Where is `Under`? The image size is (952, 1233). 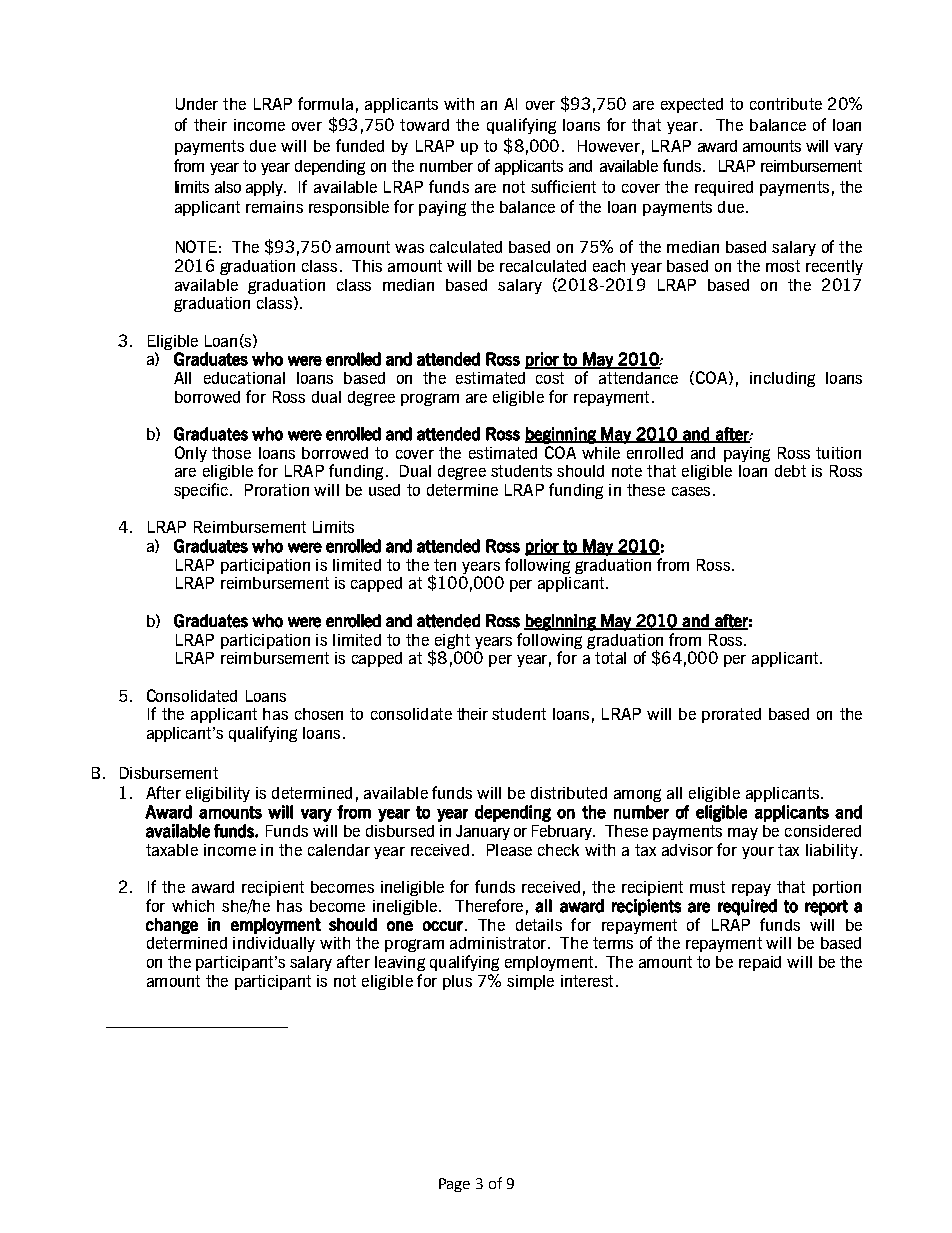 Under is located at coordinates (197, 104).
